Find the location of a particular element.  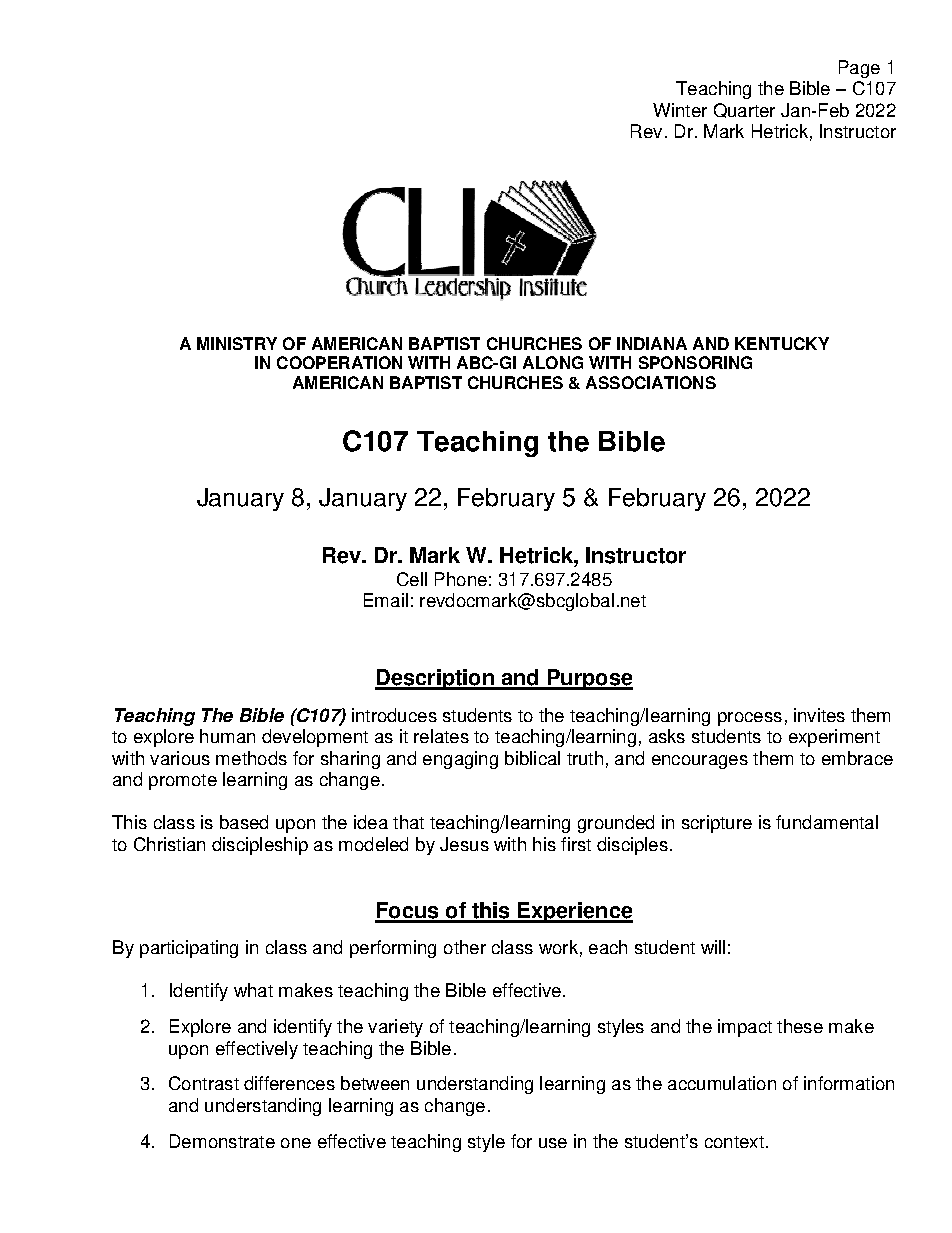

Demonstrate is located at coordinates (222, 1141).
